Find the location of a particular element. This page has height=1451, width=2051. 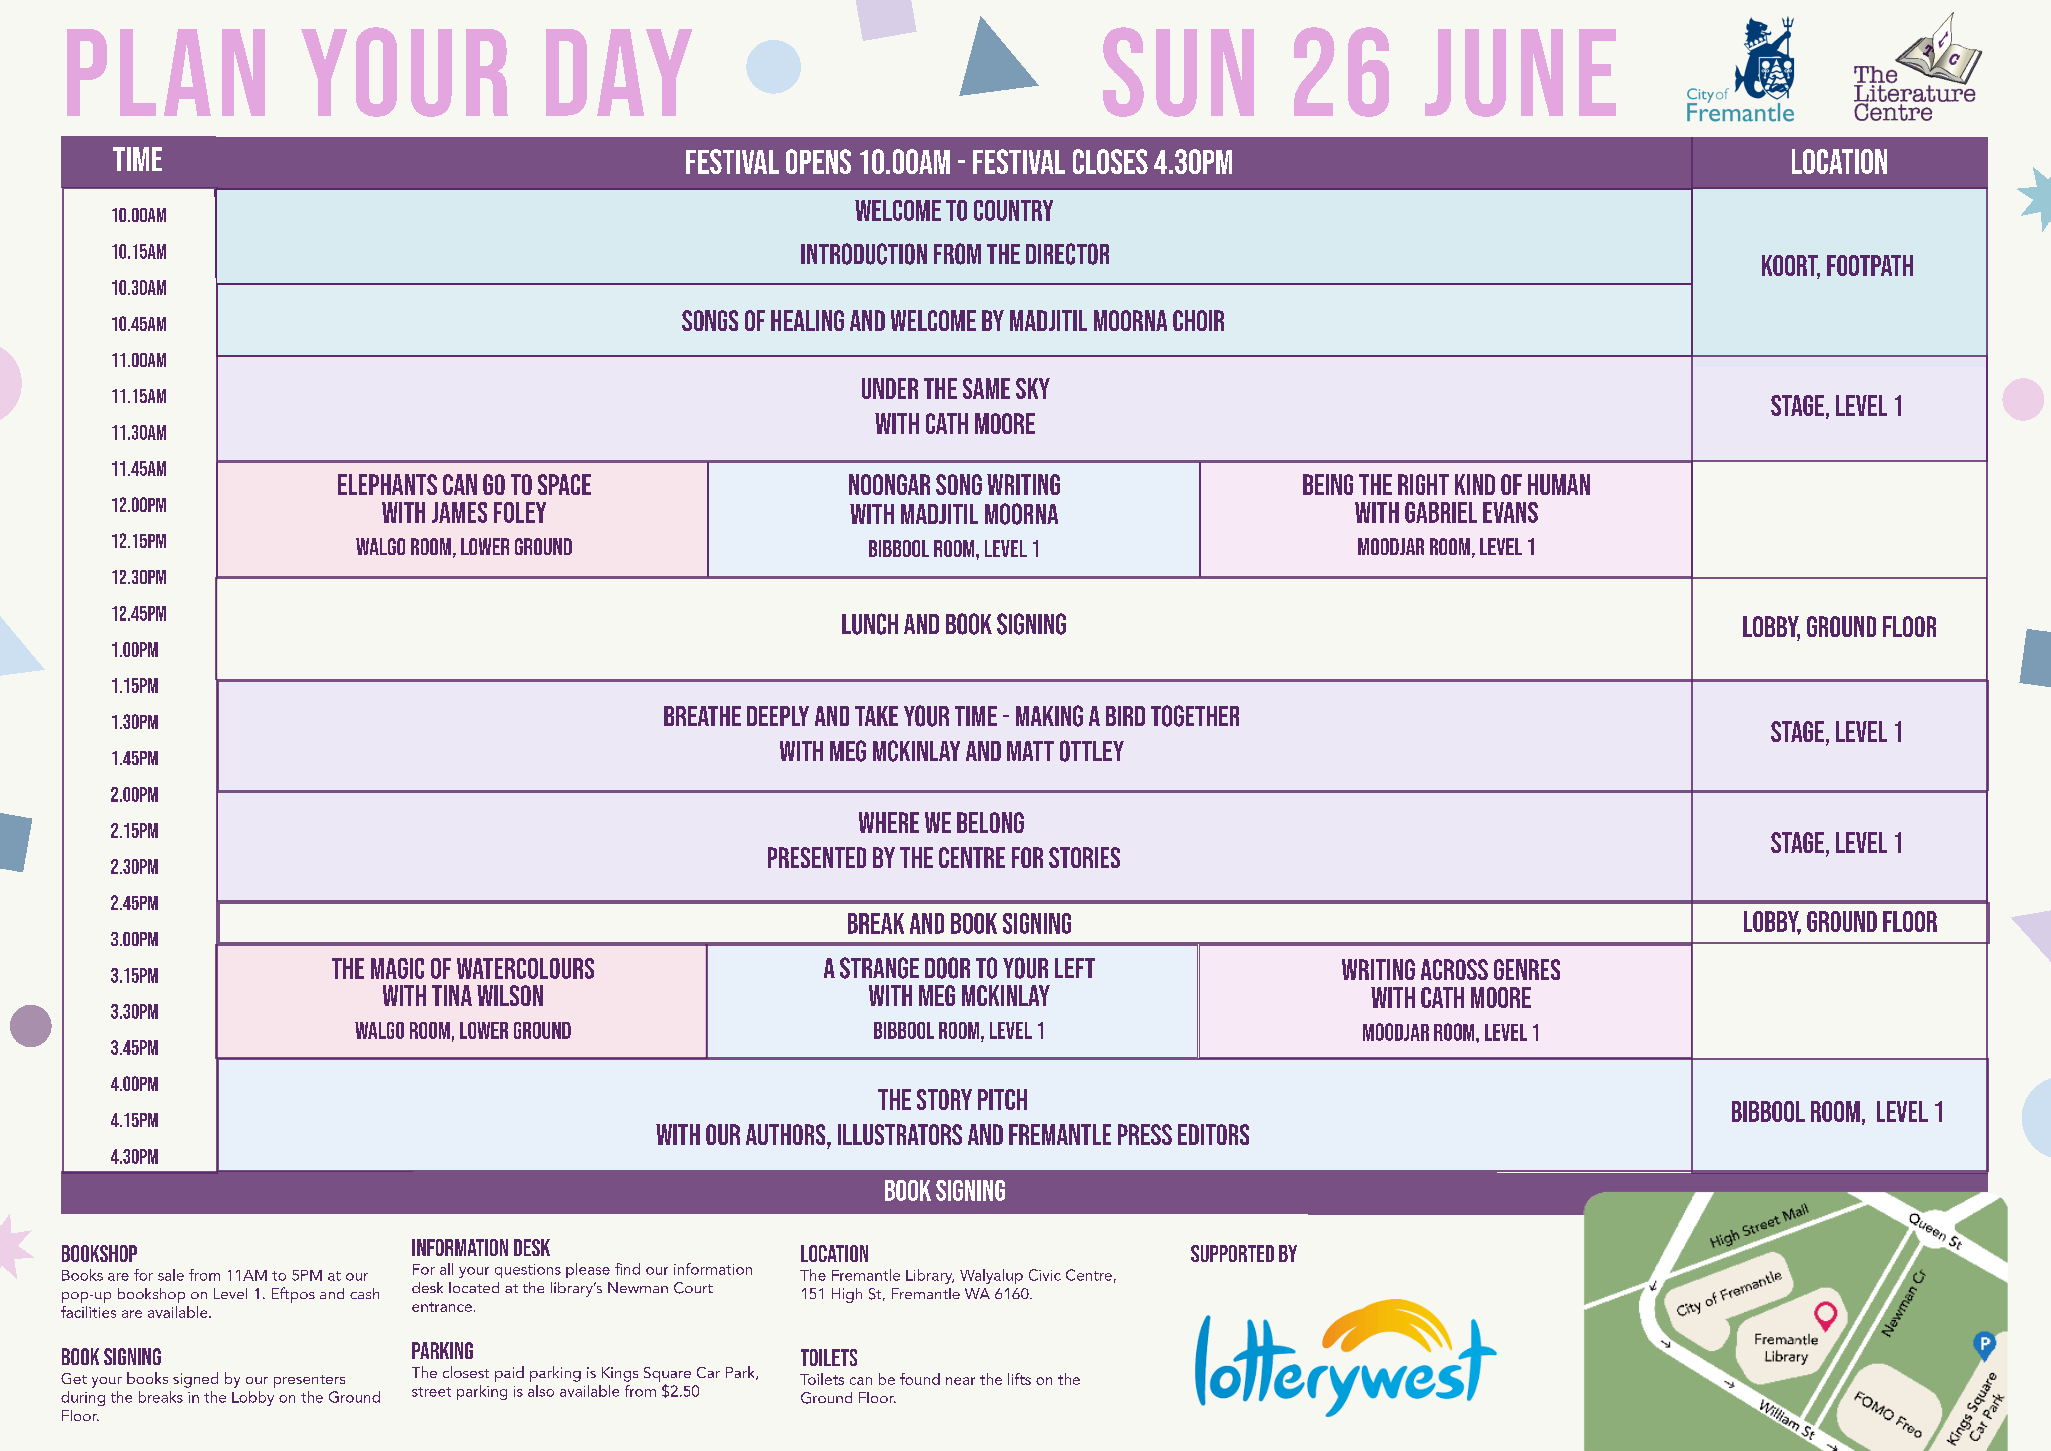

country is located at coordinates (1013, 210).
